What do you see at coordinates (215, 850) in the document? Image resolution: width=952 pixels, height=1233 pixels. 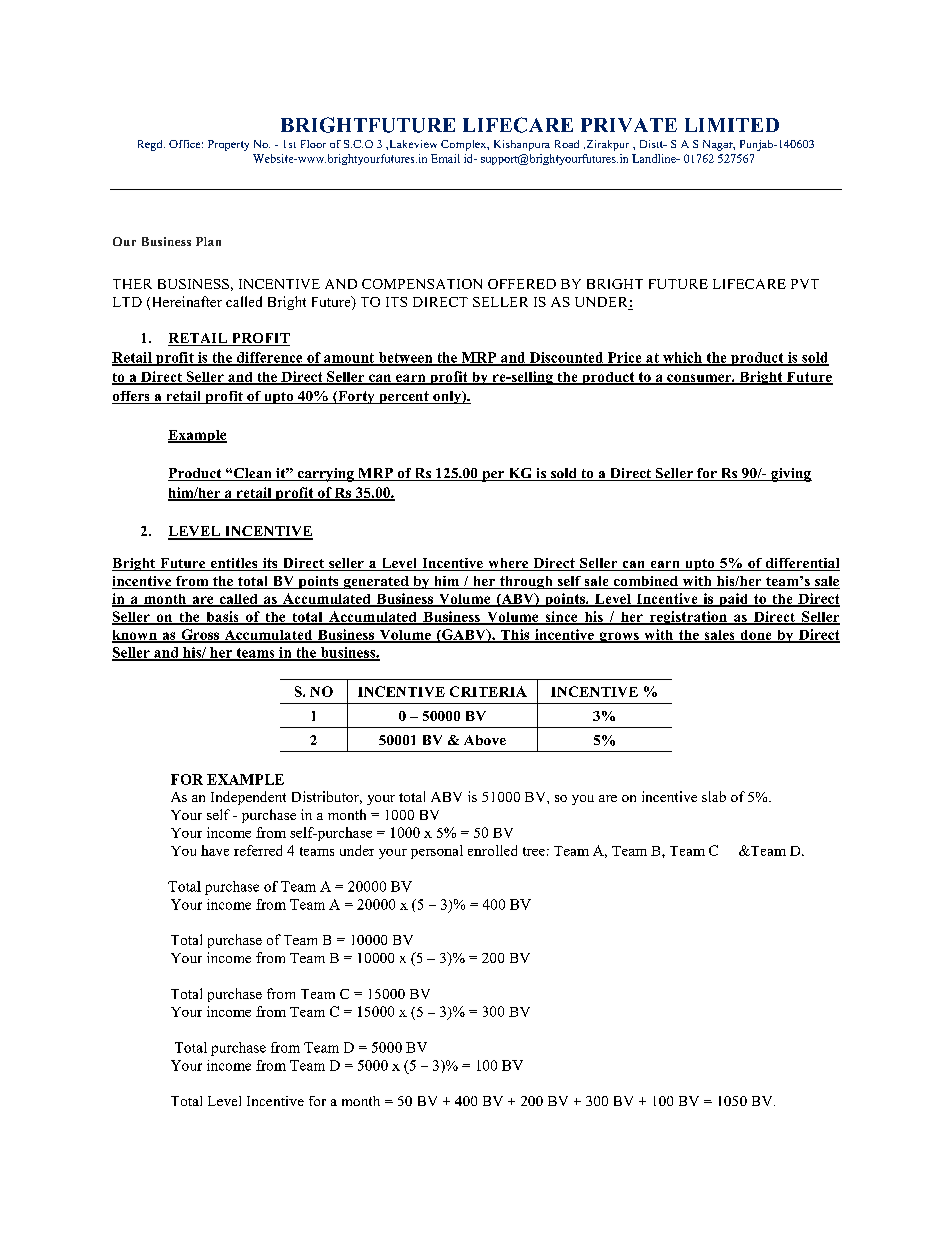 I see `have` at bounding box center [215, 850].
